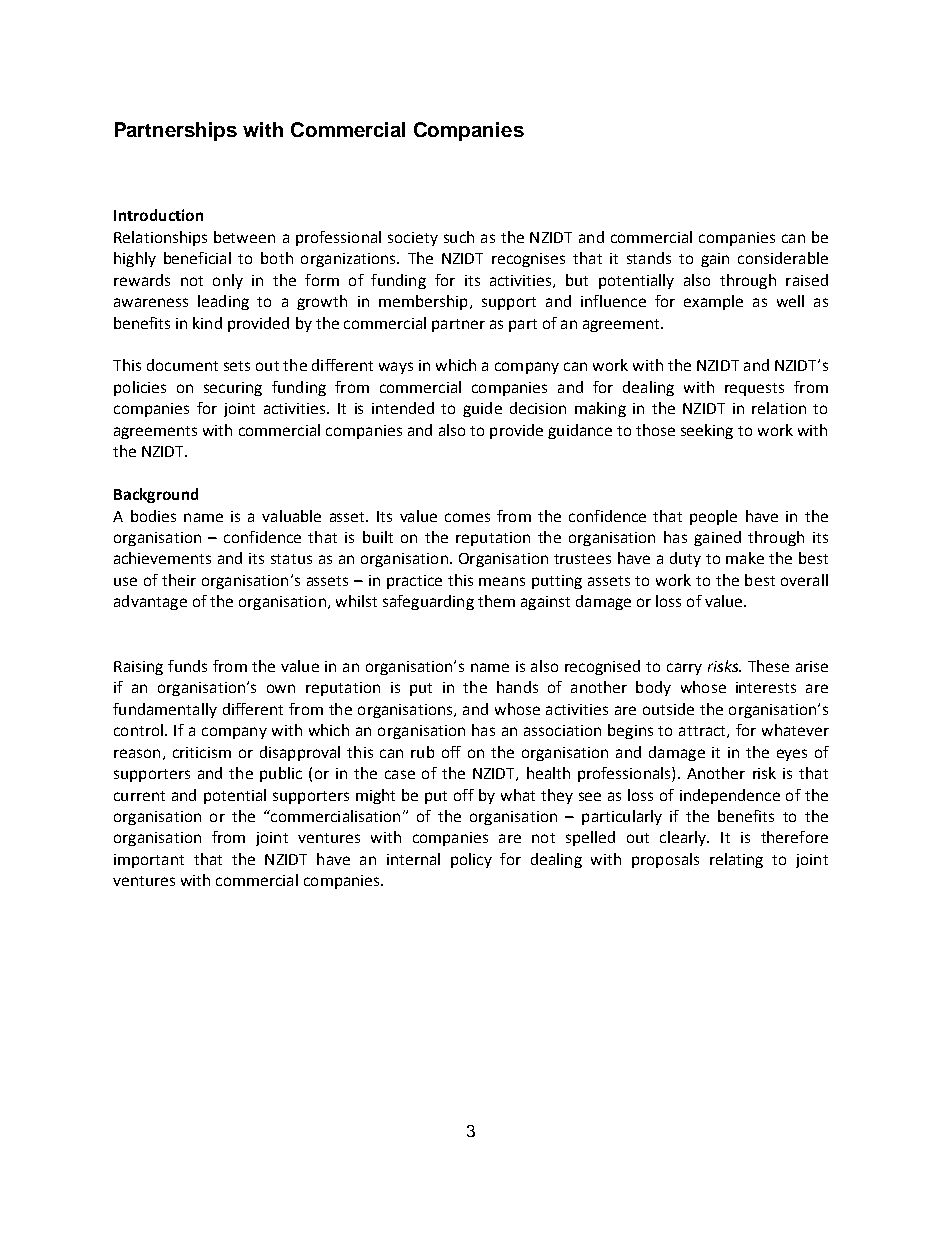 The width and height of the document is (952, 1233). What do you see at coordinates (233, 389) in the document?
I see `securing` at bounding box center [233, 389].
